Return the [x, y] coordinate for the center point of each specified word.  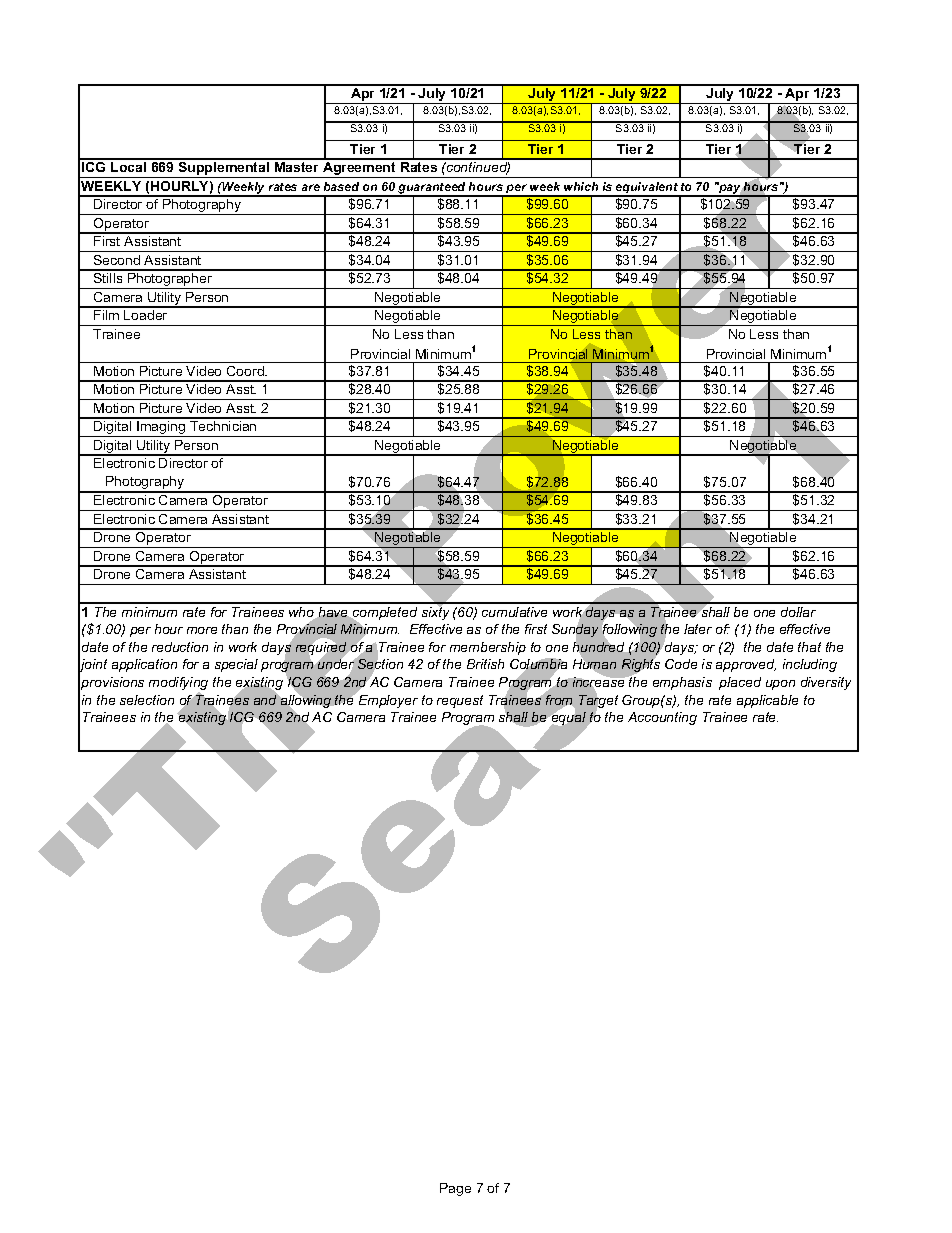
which [581, 186]
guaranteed [432, 189]
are [311, 187]
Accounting [662, 718]
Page [455, 1189]
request [460, 701]
